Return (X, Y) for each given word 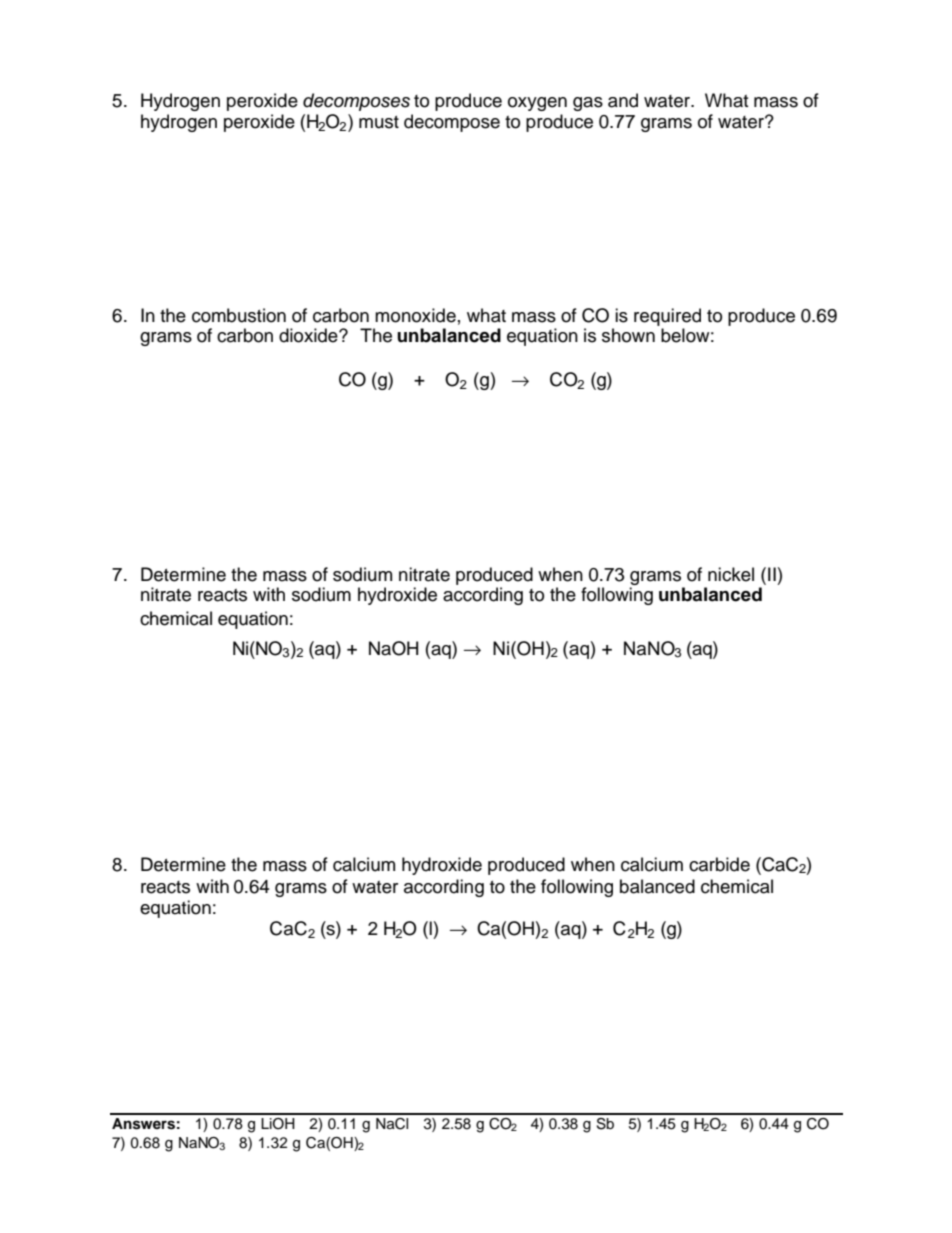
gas (588, 104)
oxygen (537, 104)
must (379, 122)
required (667, 318)
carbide (719, 864)
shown (628, 335)
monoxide (415, 315)
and (623, 100)
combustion (239, 315)
